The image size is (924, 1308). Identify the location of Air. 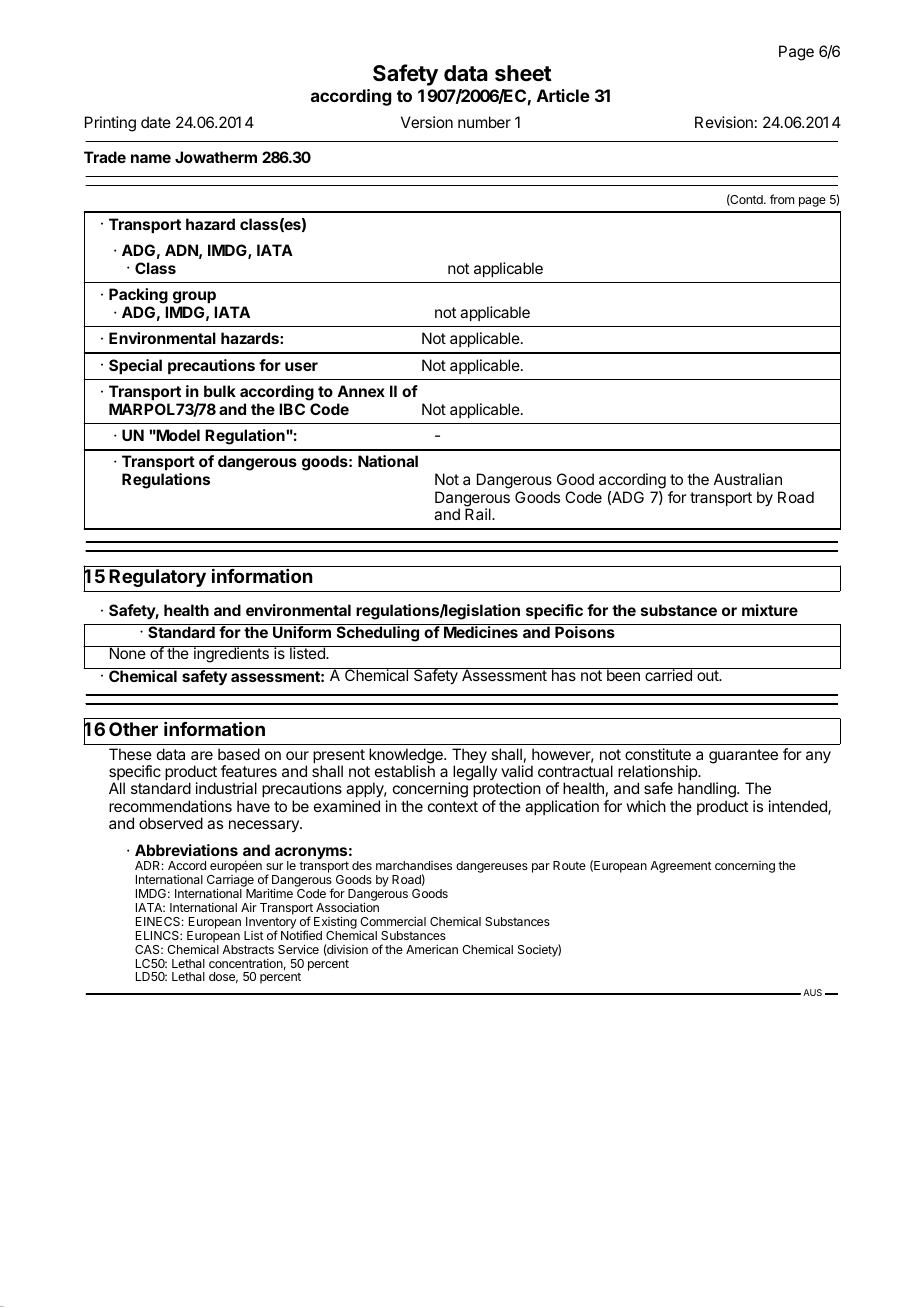
(249, 907).
